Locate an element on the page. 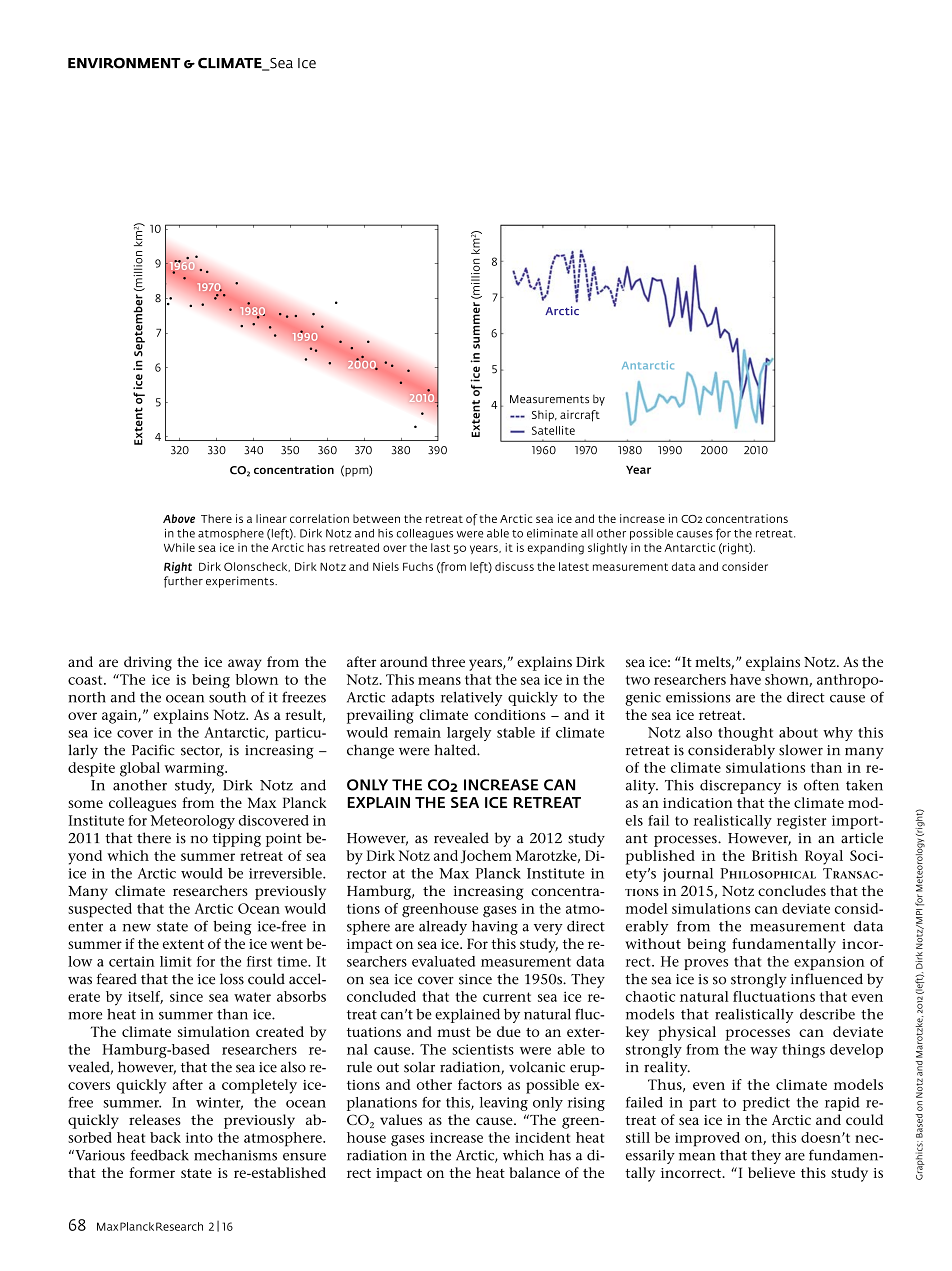 This page has width=952, height=1271. aircraft is located at coordinates (580, 416).
